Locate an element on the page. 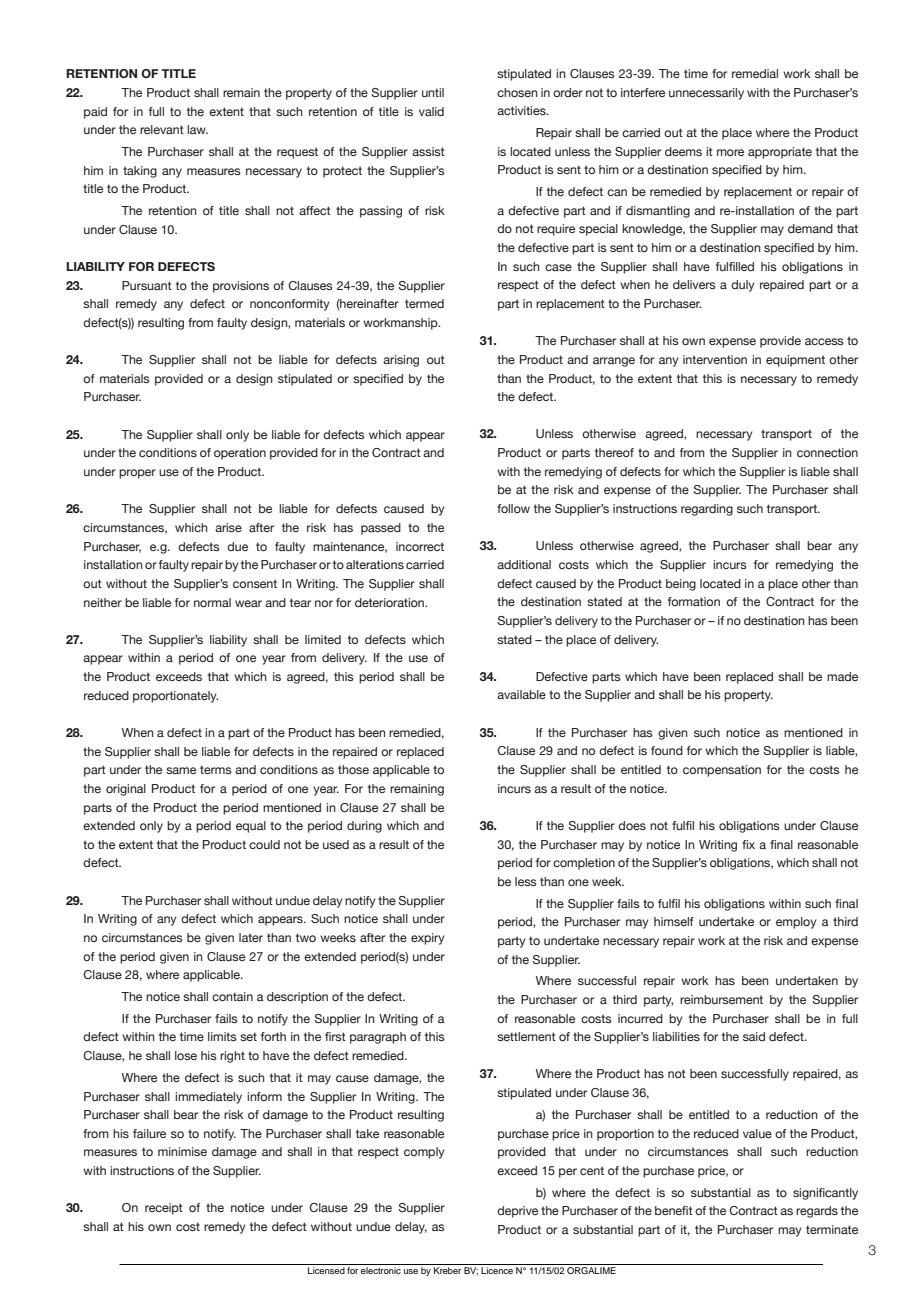 This page has height=1308, width=924. equal is located at coordinates (251, 827).
